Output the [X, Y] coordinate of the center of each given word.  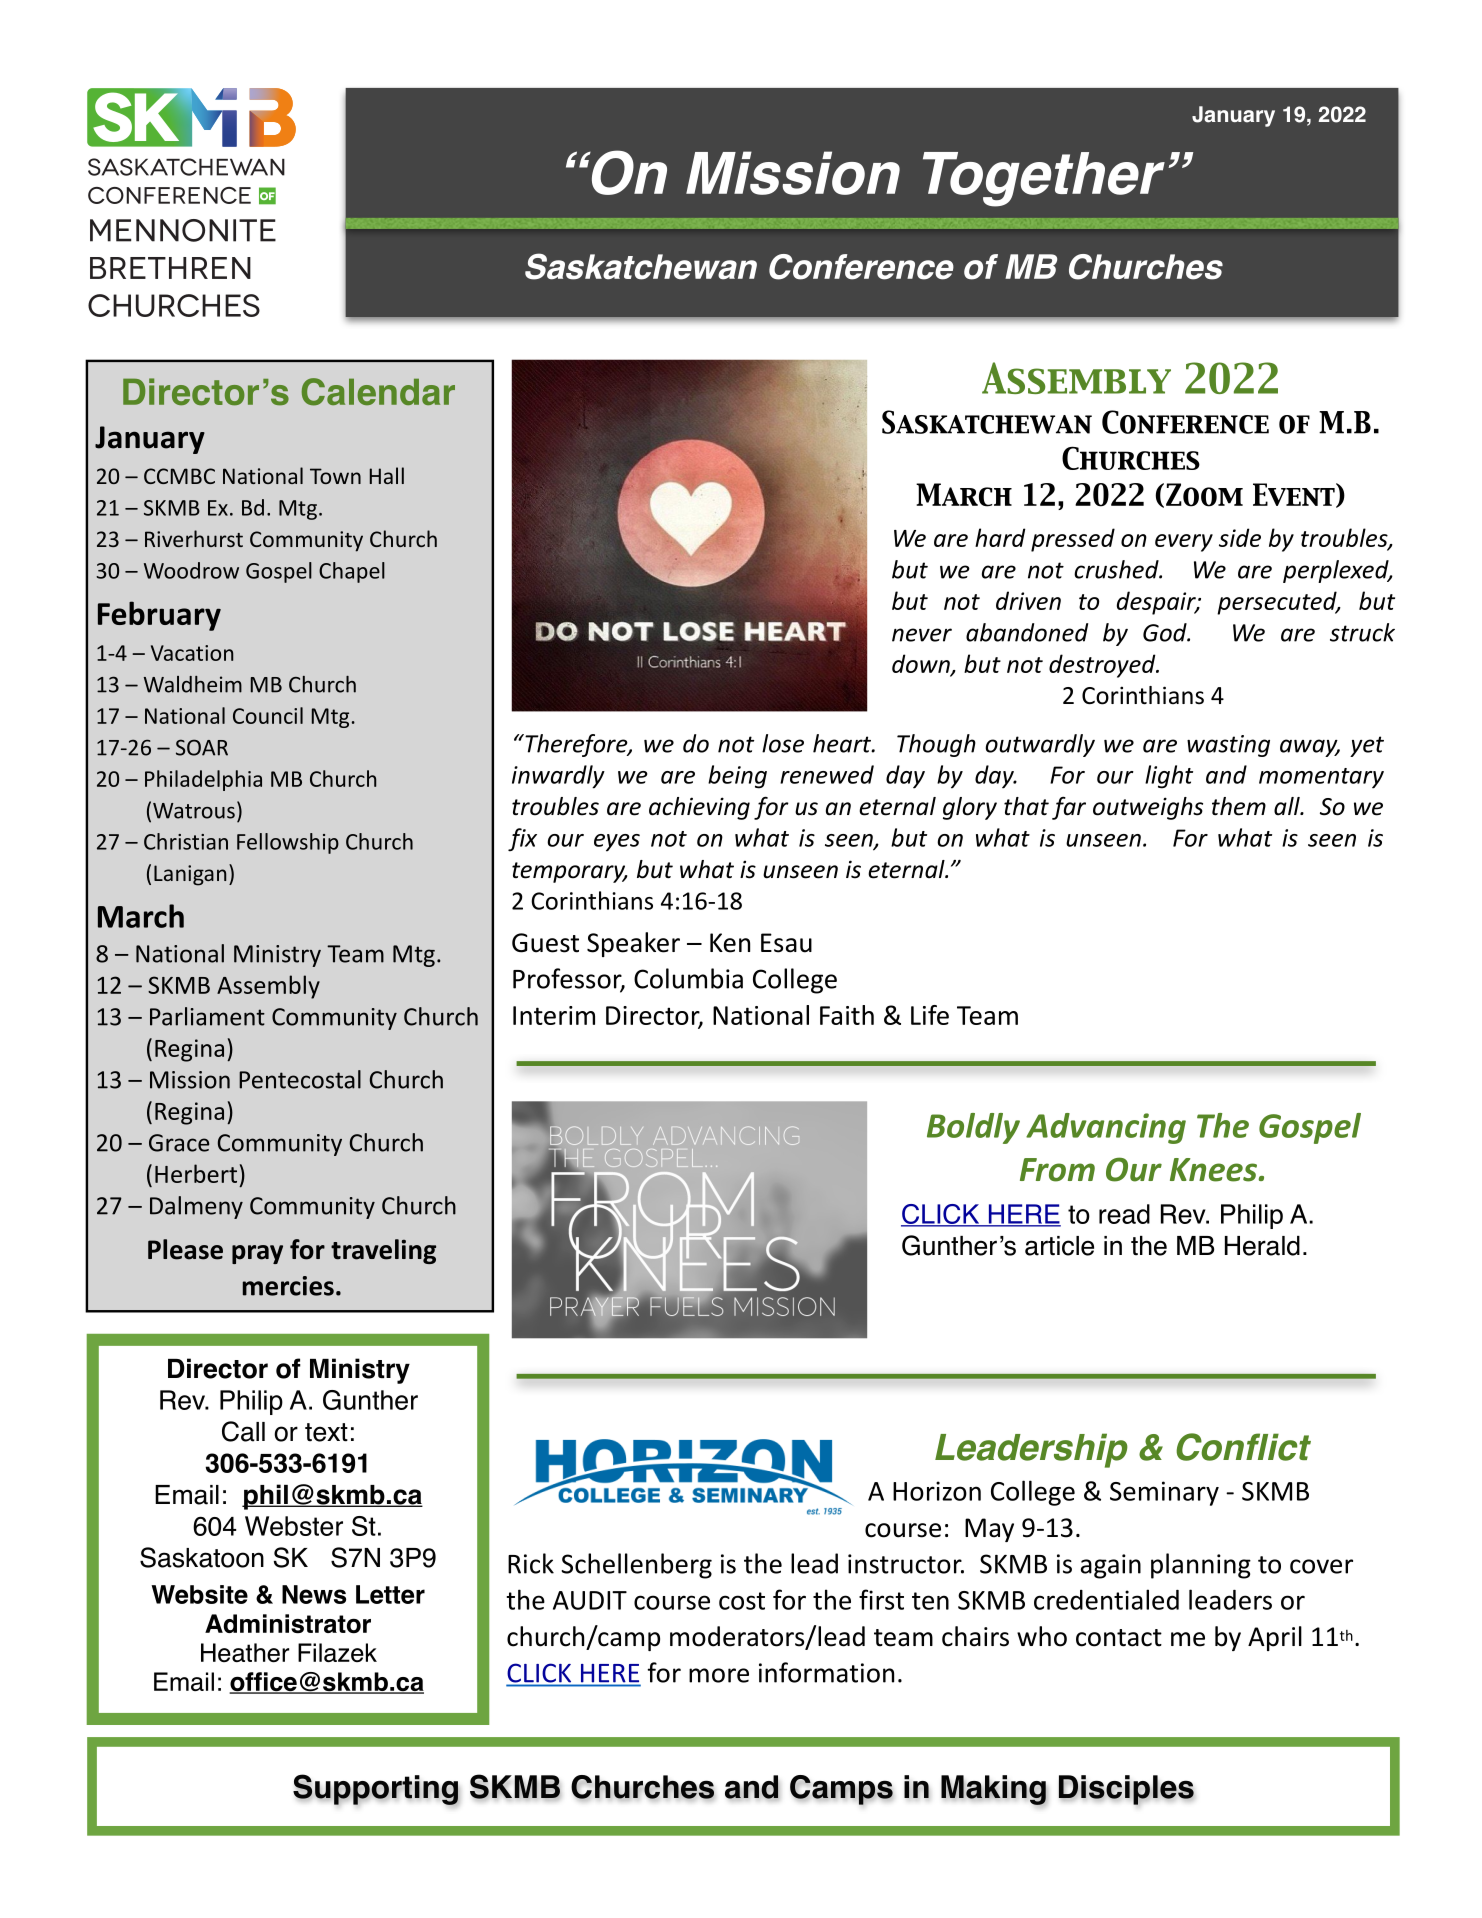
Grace [179, 1143]
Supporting [376, 1790]
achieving [699, 808]
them [1239, 806]
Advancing [1106, 1128]
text [326, 1432]
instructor [906, 1564]
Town [335, 476]
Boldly [973, 1128]
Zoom [1204, 495]
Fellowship [288, 843]
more [719, 1675]
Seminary [1164, 1493]
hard [1000, 537]
